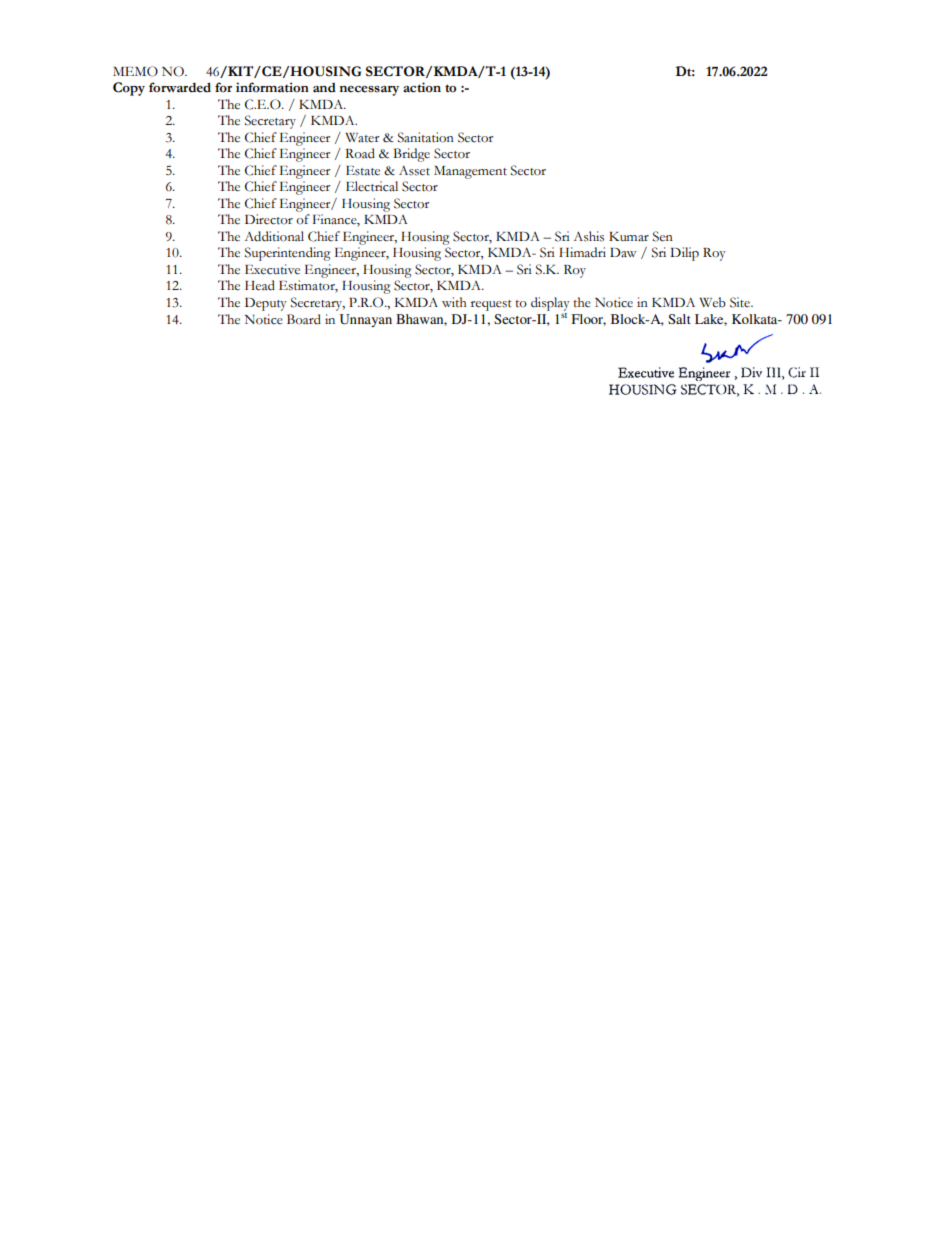 This image has height=1233, width=952. Describe the element at coordinates (372, 186) in the image. I see `Electrical` at that location.
